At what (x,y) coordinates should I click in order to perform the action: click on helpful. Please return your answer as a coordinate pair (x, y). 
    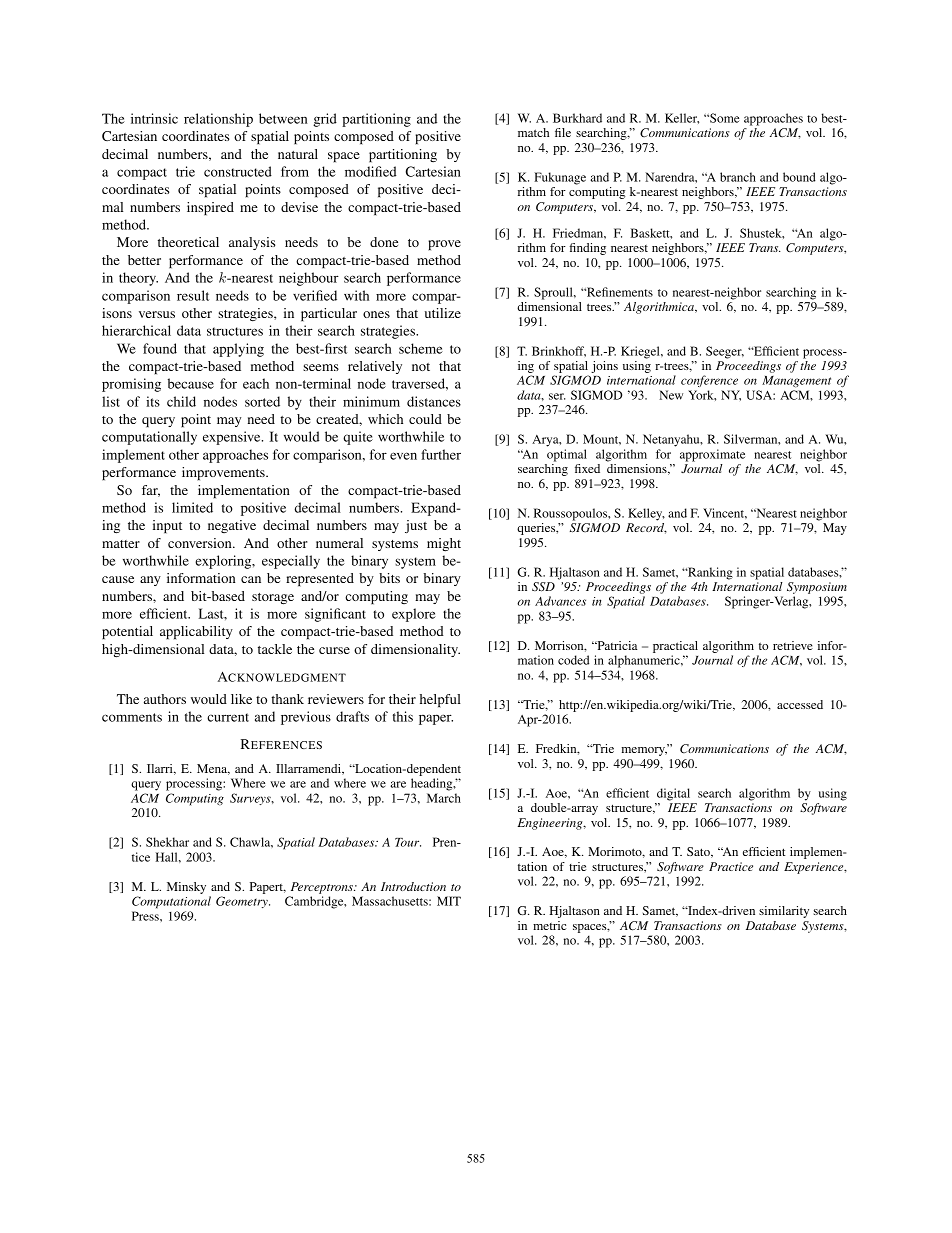
    Looking at the image, I should click on (440, 701).
